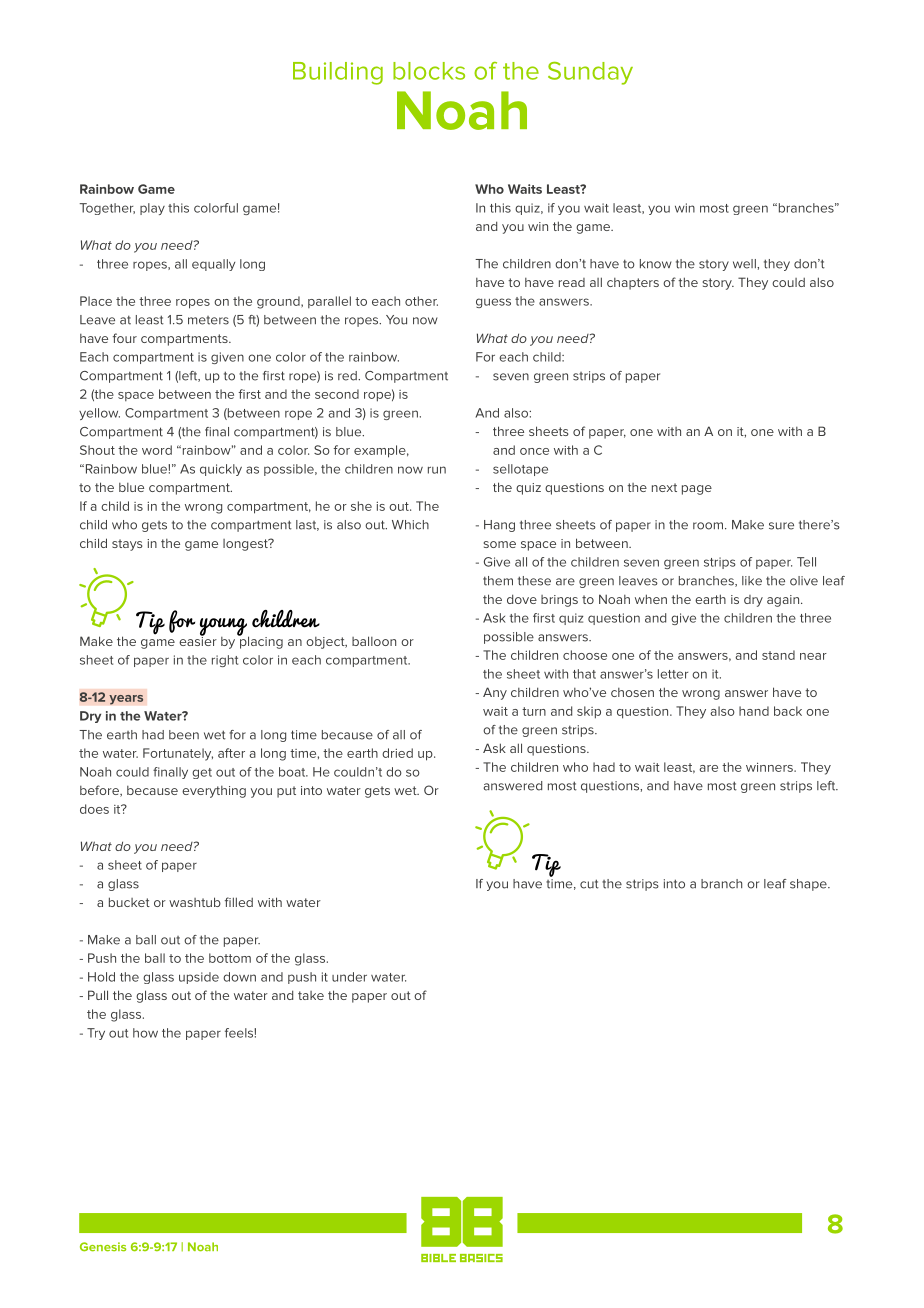 The height and width of the screenshot is (1308, 924). Describe the element at coordinates (809, 885) in the screenshot. I see `shape` at that location.
